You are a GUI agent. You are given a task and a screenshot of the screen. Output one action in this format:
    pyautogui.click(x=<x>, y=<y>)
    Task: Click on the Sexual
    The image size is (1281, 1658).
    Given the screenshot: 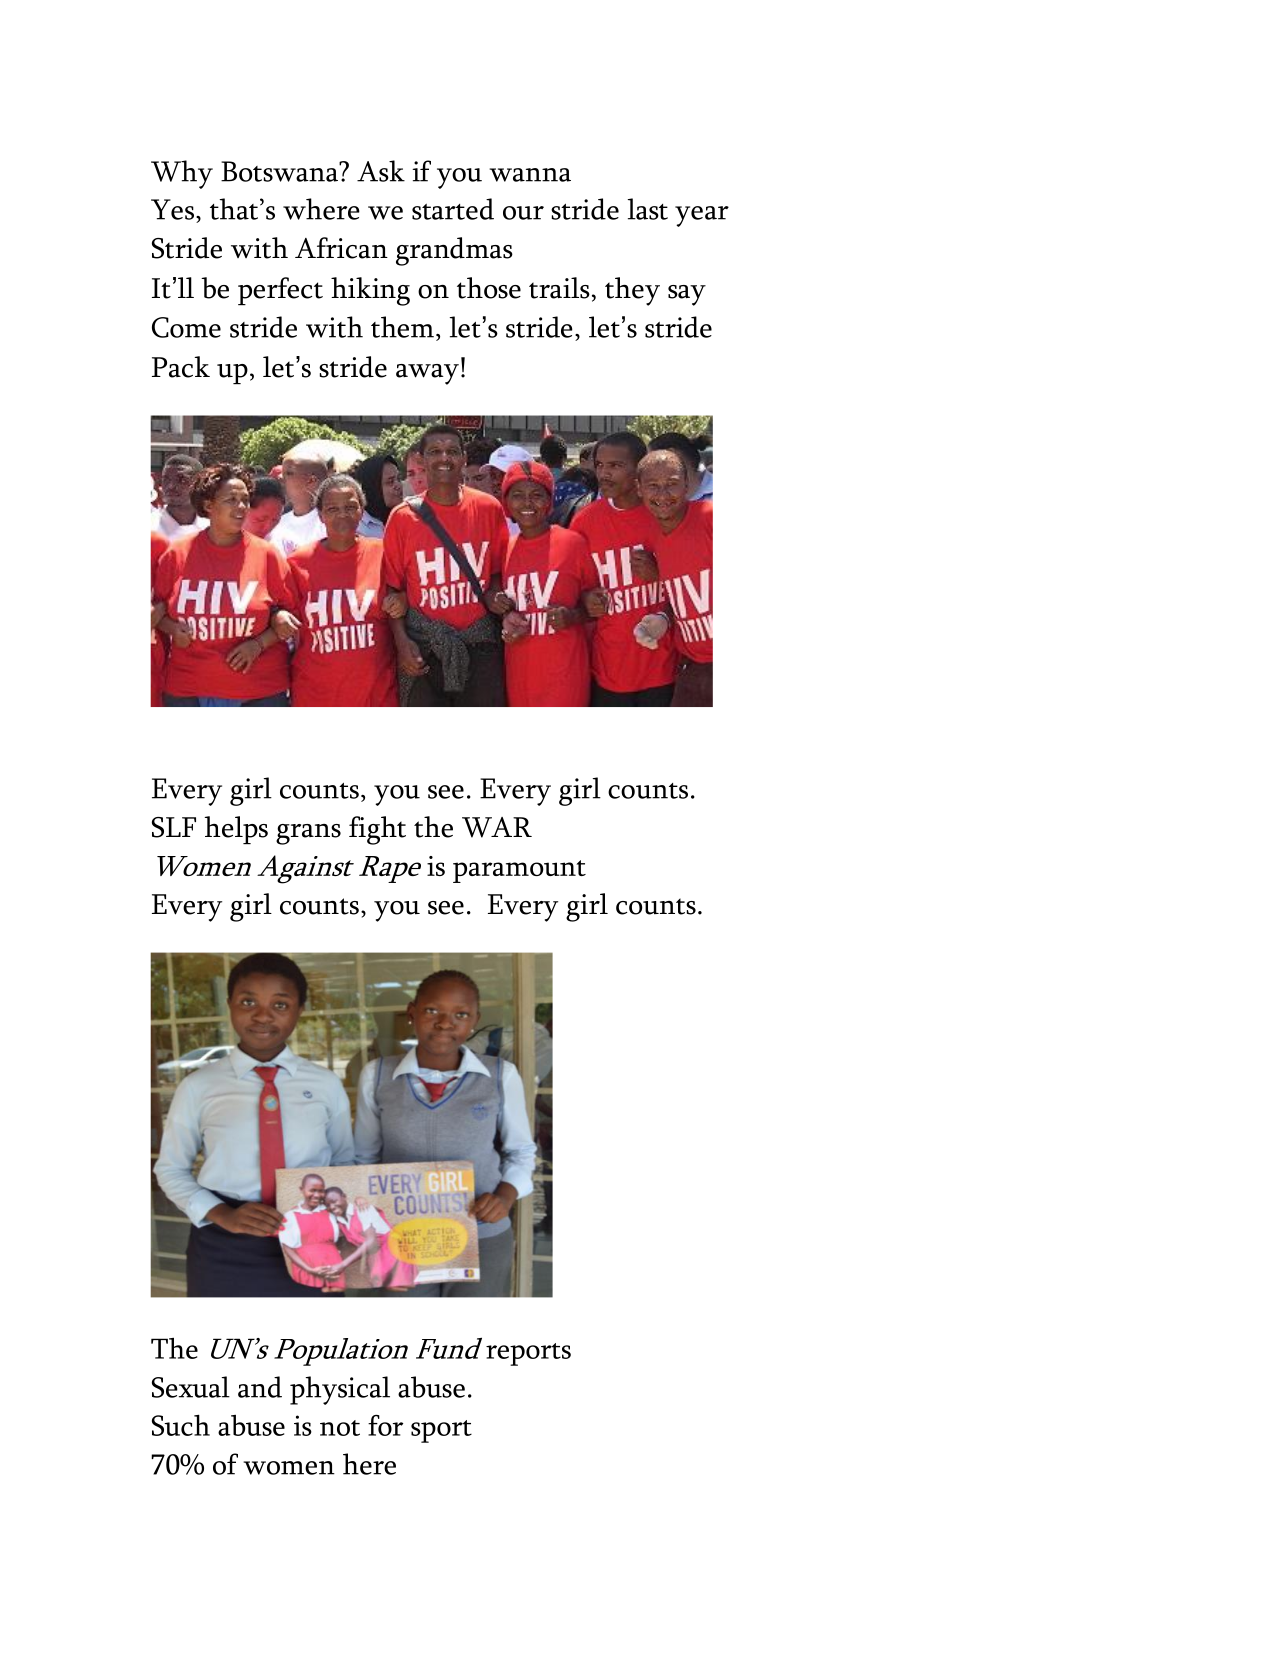 What is the action you would take?
    pyautogui.click(x=191, y=1387)
